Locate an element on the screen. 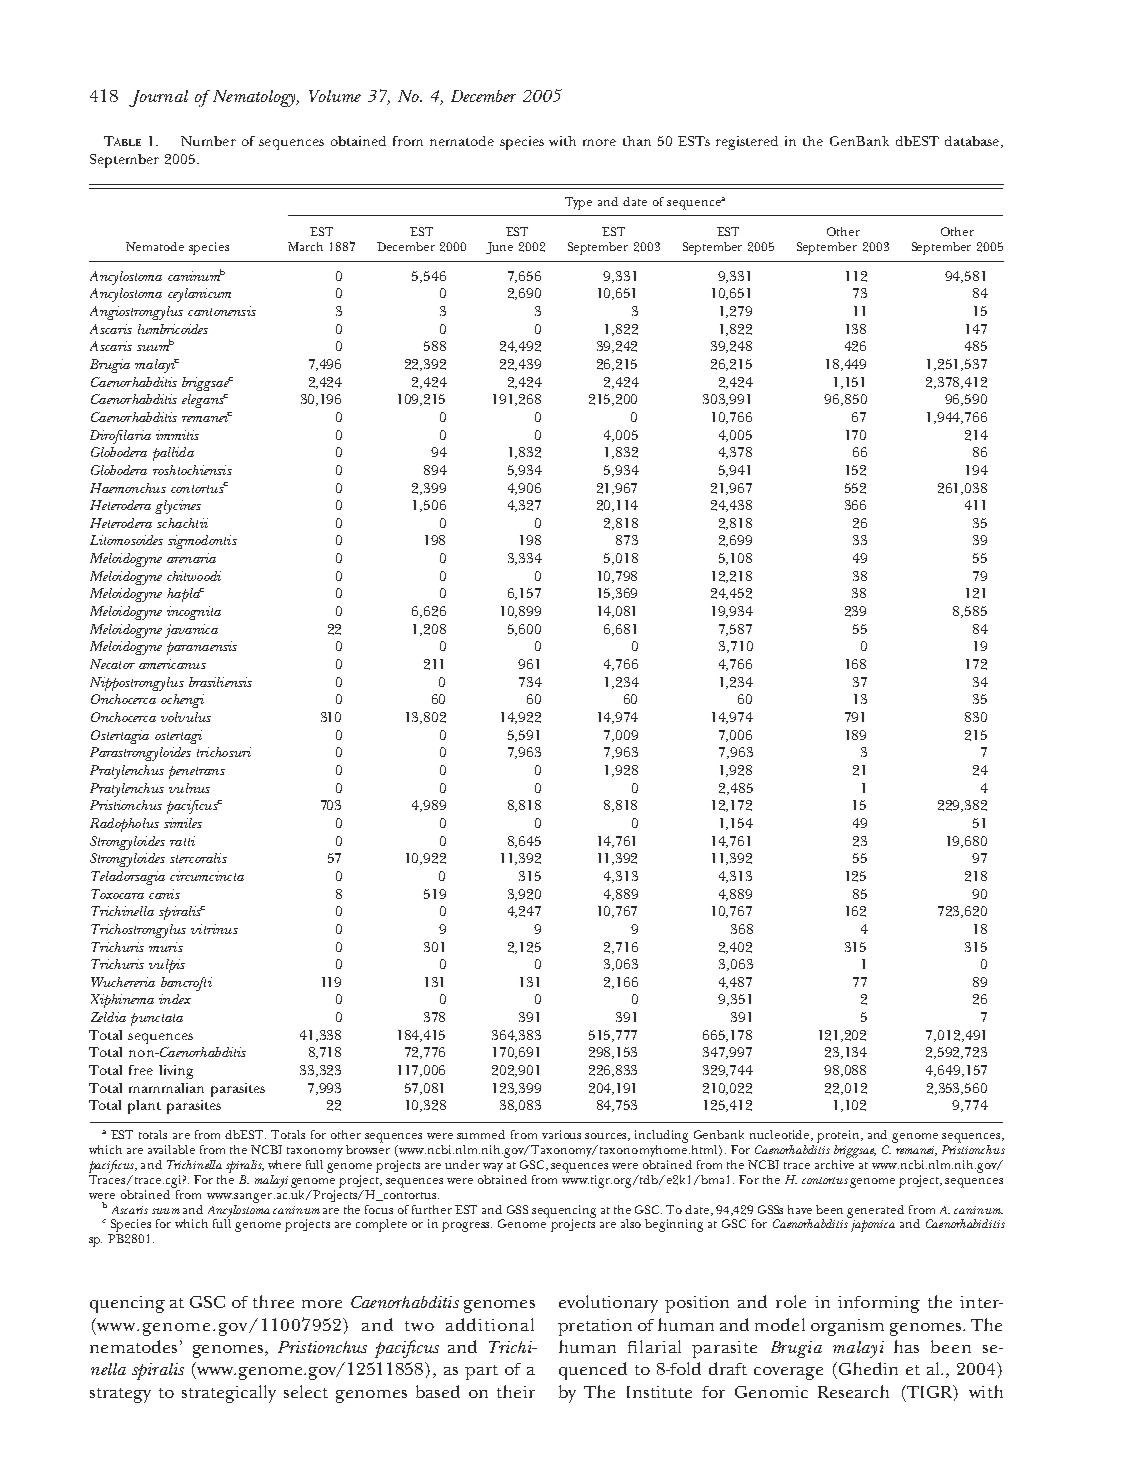 Image resolution: width=1140 pixels, height=1475 pixels. strategically is located at coordinates (229, 1394).
